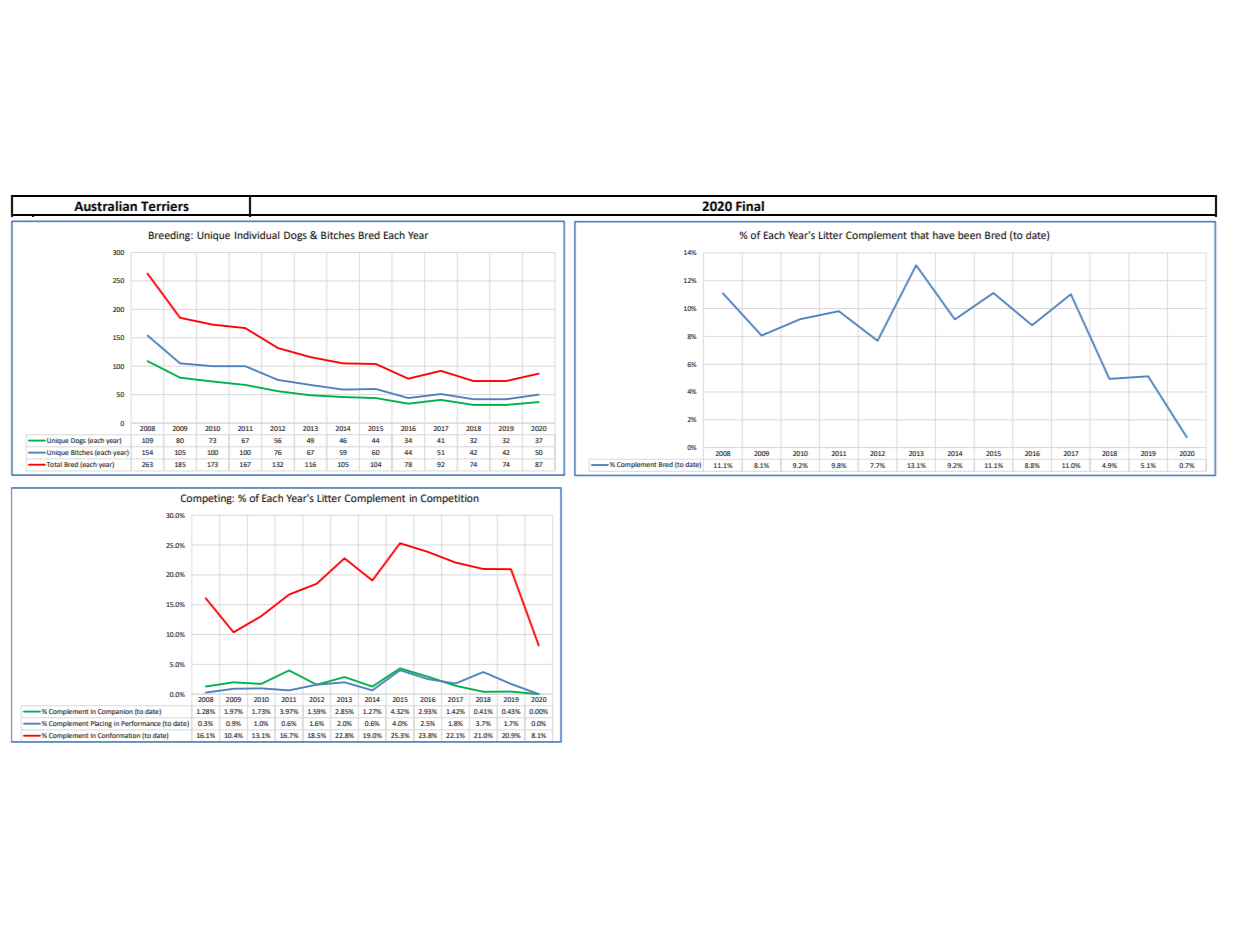 This screenshot has height=952, width=1233. I want to click on Individual, so click(257, 235).
